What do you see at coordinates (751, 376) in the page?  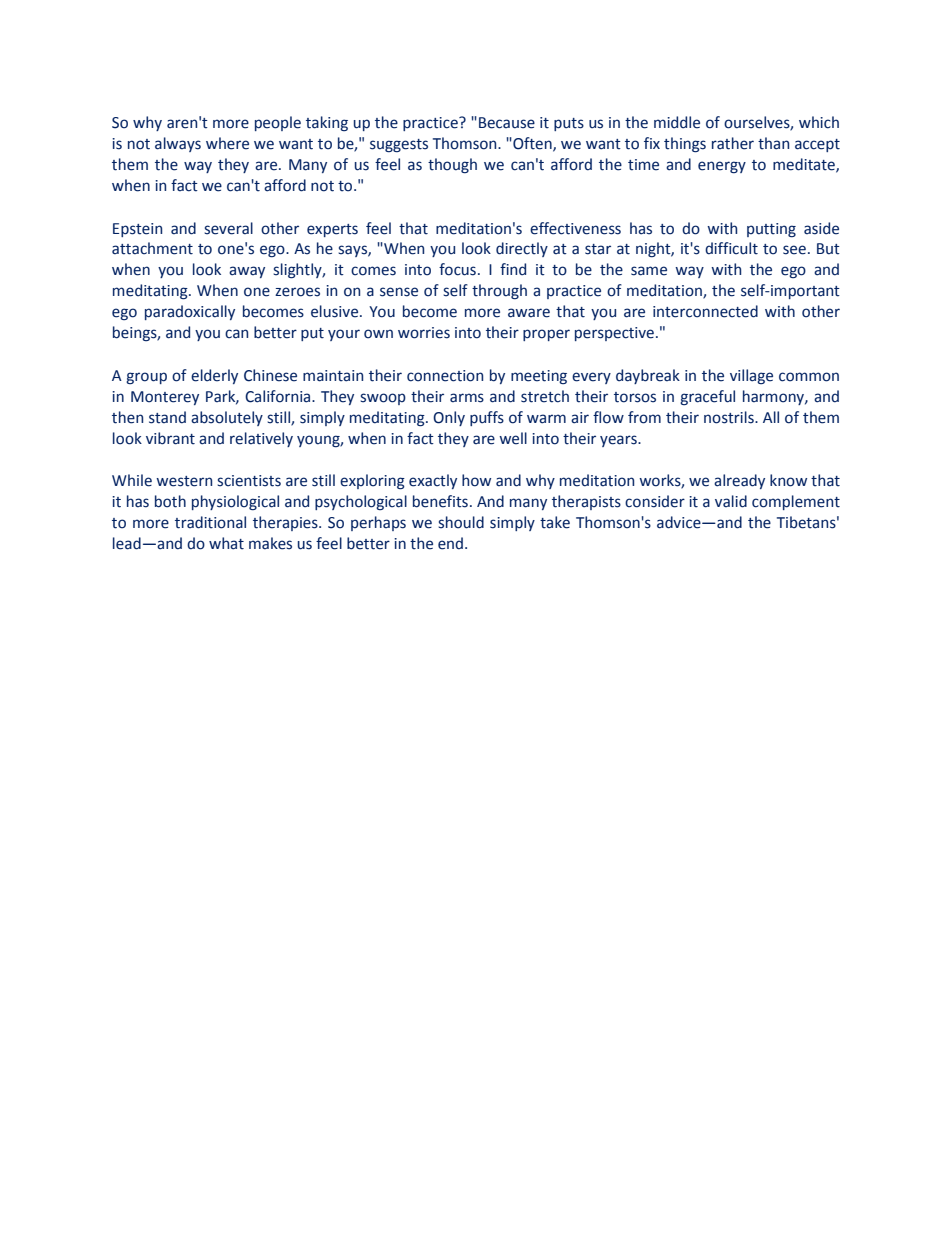 I see `village` at bounding box center [751, 376].
